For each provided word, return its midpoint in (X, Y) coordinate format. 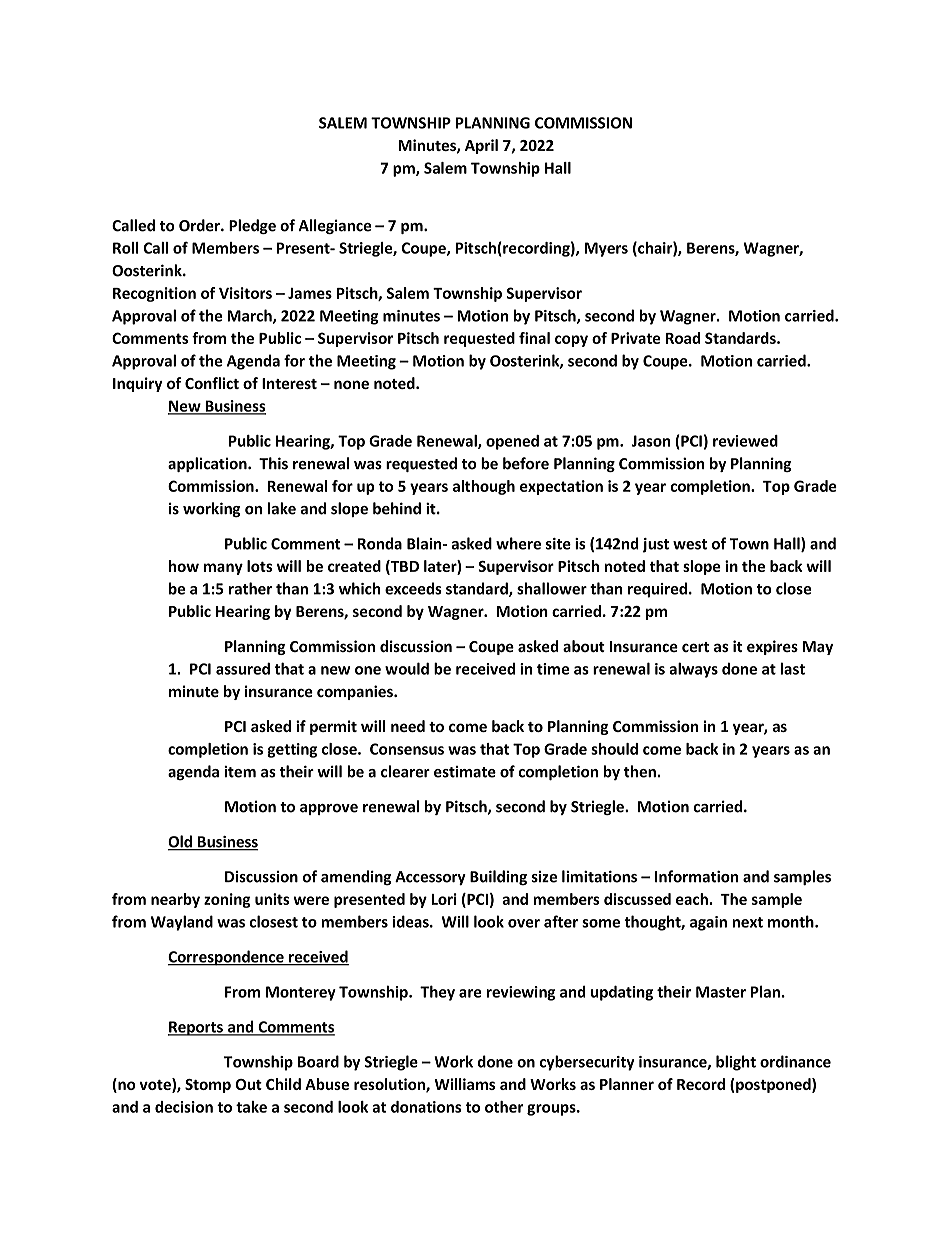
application (208, 464)
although (484, 487)
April (481, 146)
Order (200, 225)
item (240, 772)
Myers (606, 249)
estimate (465, 772)
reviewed (745, 441)
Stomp (208, 1086)
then (640, 771)
